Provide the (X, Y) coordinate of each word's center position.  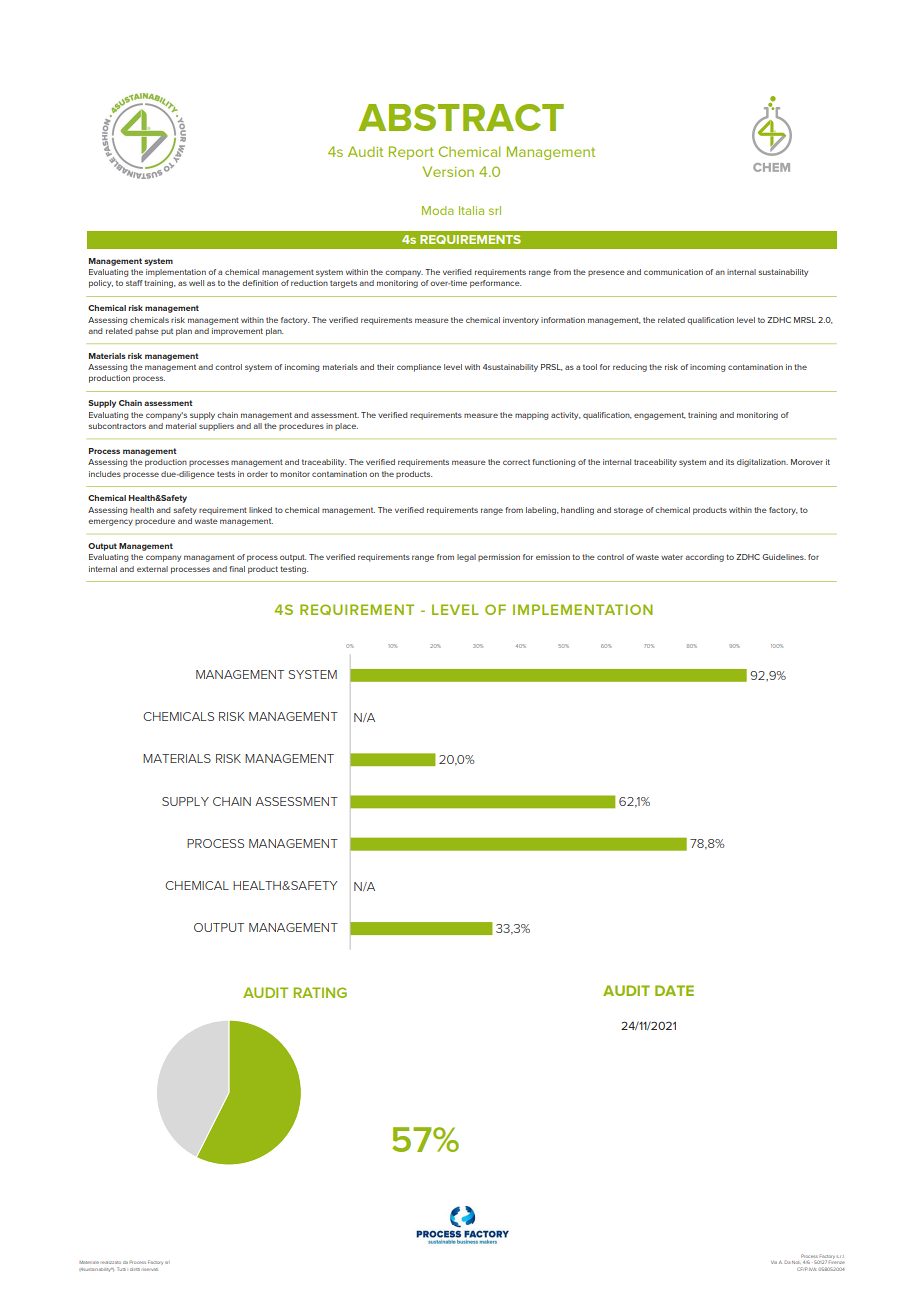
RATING (320, 992)
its (730, 462)
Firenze (836, 1263)
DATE (674, 990)
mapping (531, 416)
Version (448, 171)
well (196, 283)
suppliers (216, 427)
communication (673, 272)
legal (466, 558)
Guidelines (784, 557)
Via (774, 1262)
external (152, 569)
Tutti (121, 1269)
